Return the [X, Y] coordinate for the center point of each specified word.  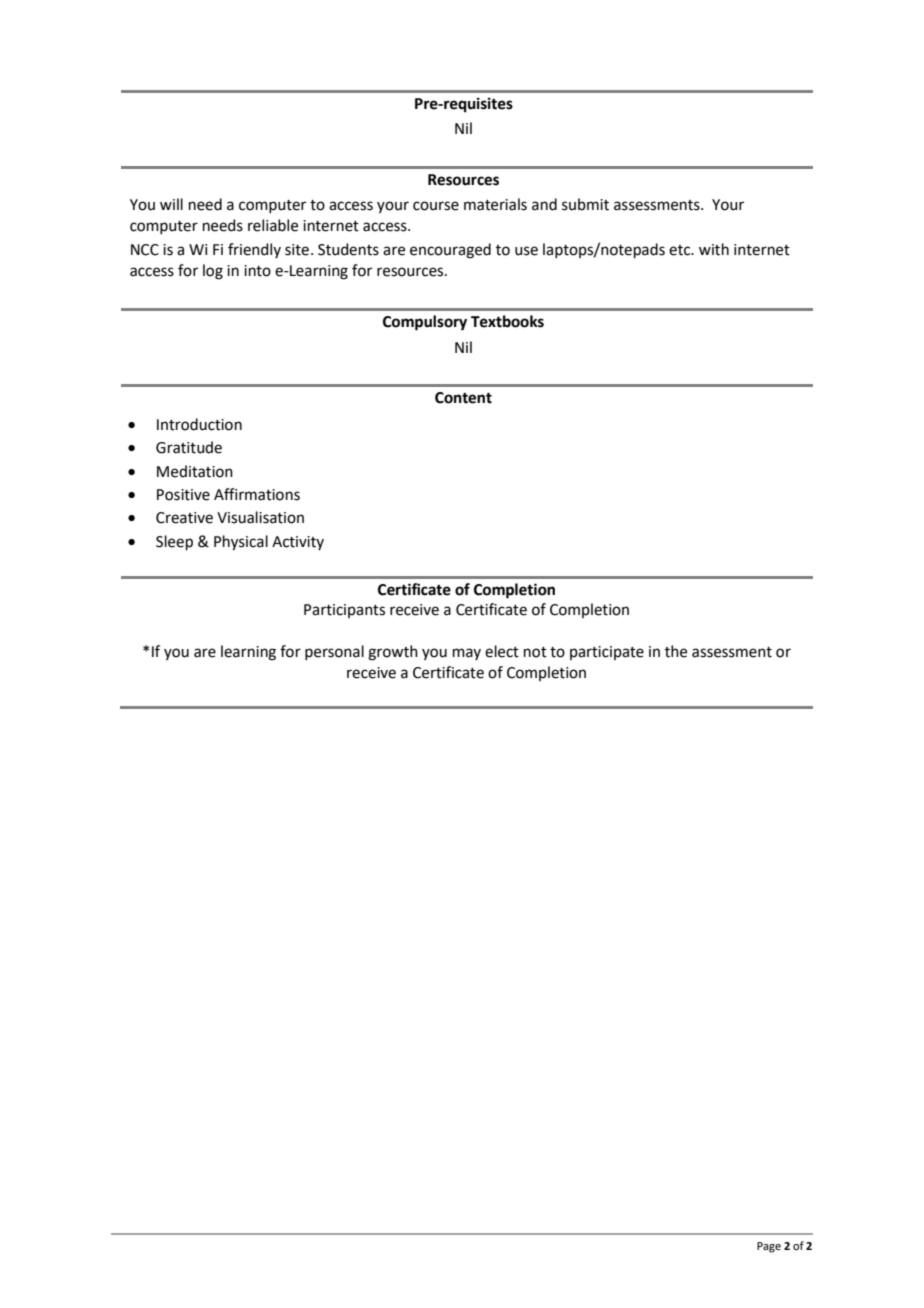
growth [393, 653]
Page [769, 1247]
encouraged [450, 251]
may [467, 654]
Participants [344, 611]
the [676, 651]
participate [607, 653]
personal [334, 652]
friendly [254, 250]
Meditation [195, 471]
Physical [241, 543]
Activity [298, 543]
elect [502, 651]
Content [463, 398]
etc [681, 250]
